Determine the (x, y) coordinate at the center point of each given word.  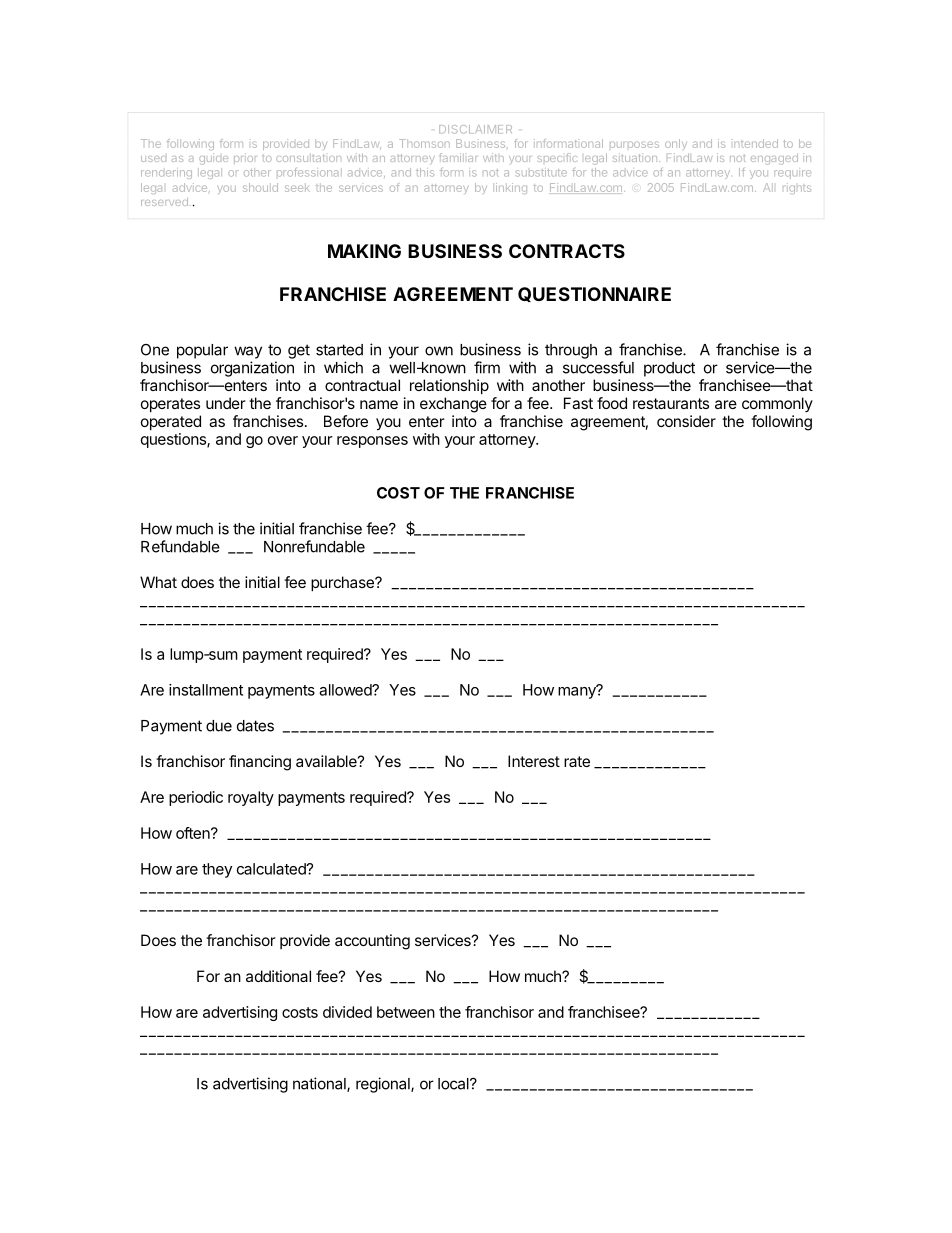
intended (756, 143)
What (158, 582)
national (320, 1084)
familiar (458, 157)
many (578, 692)
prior (245, 158)
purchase (343, 583)
